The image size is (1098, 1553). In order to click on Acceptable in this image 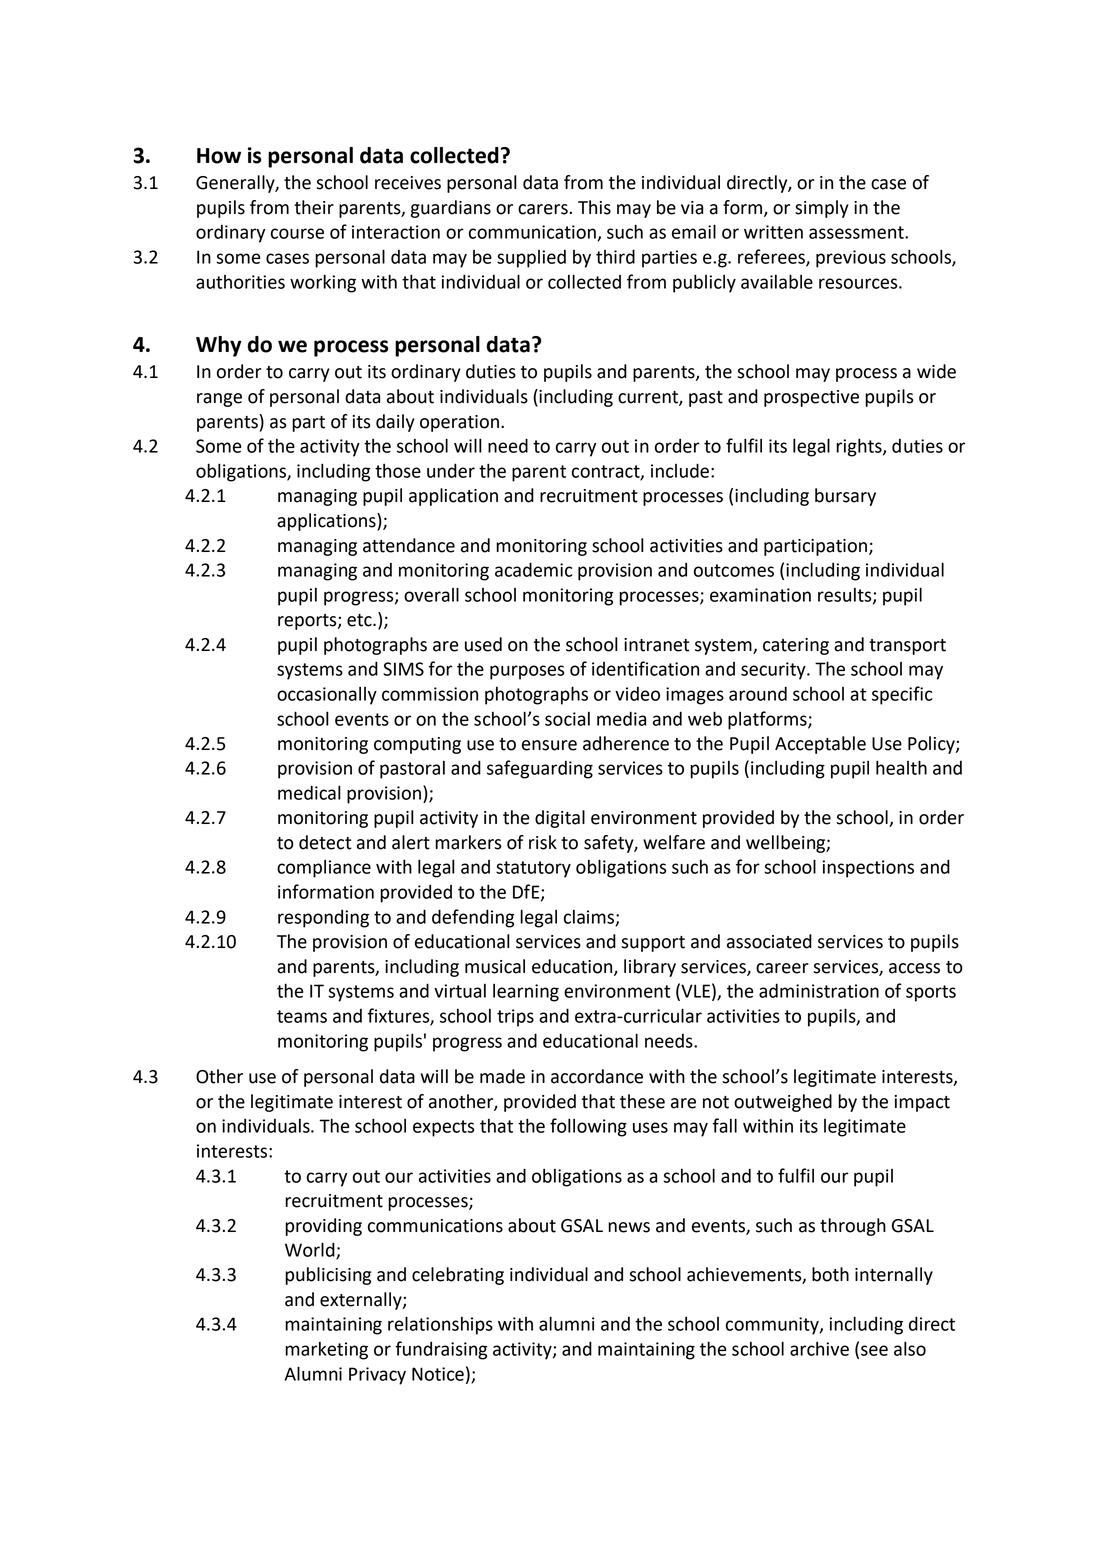, I will do `click(820, 745)`.
